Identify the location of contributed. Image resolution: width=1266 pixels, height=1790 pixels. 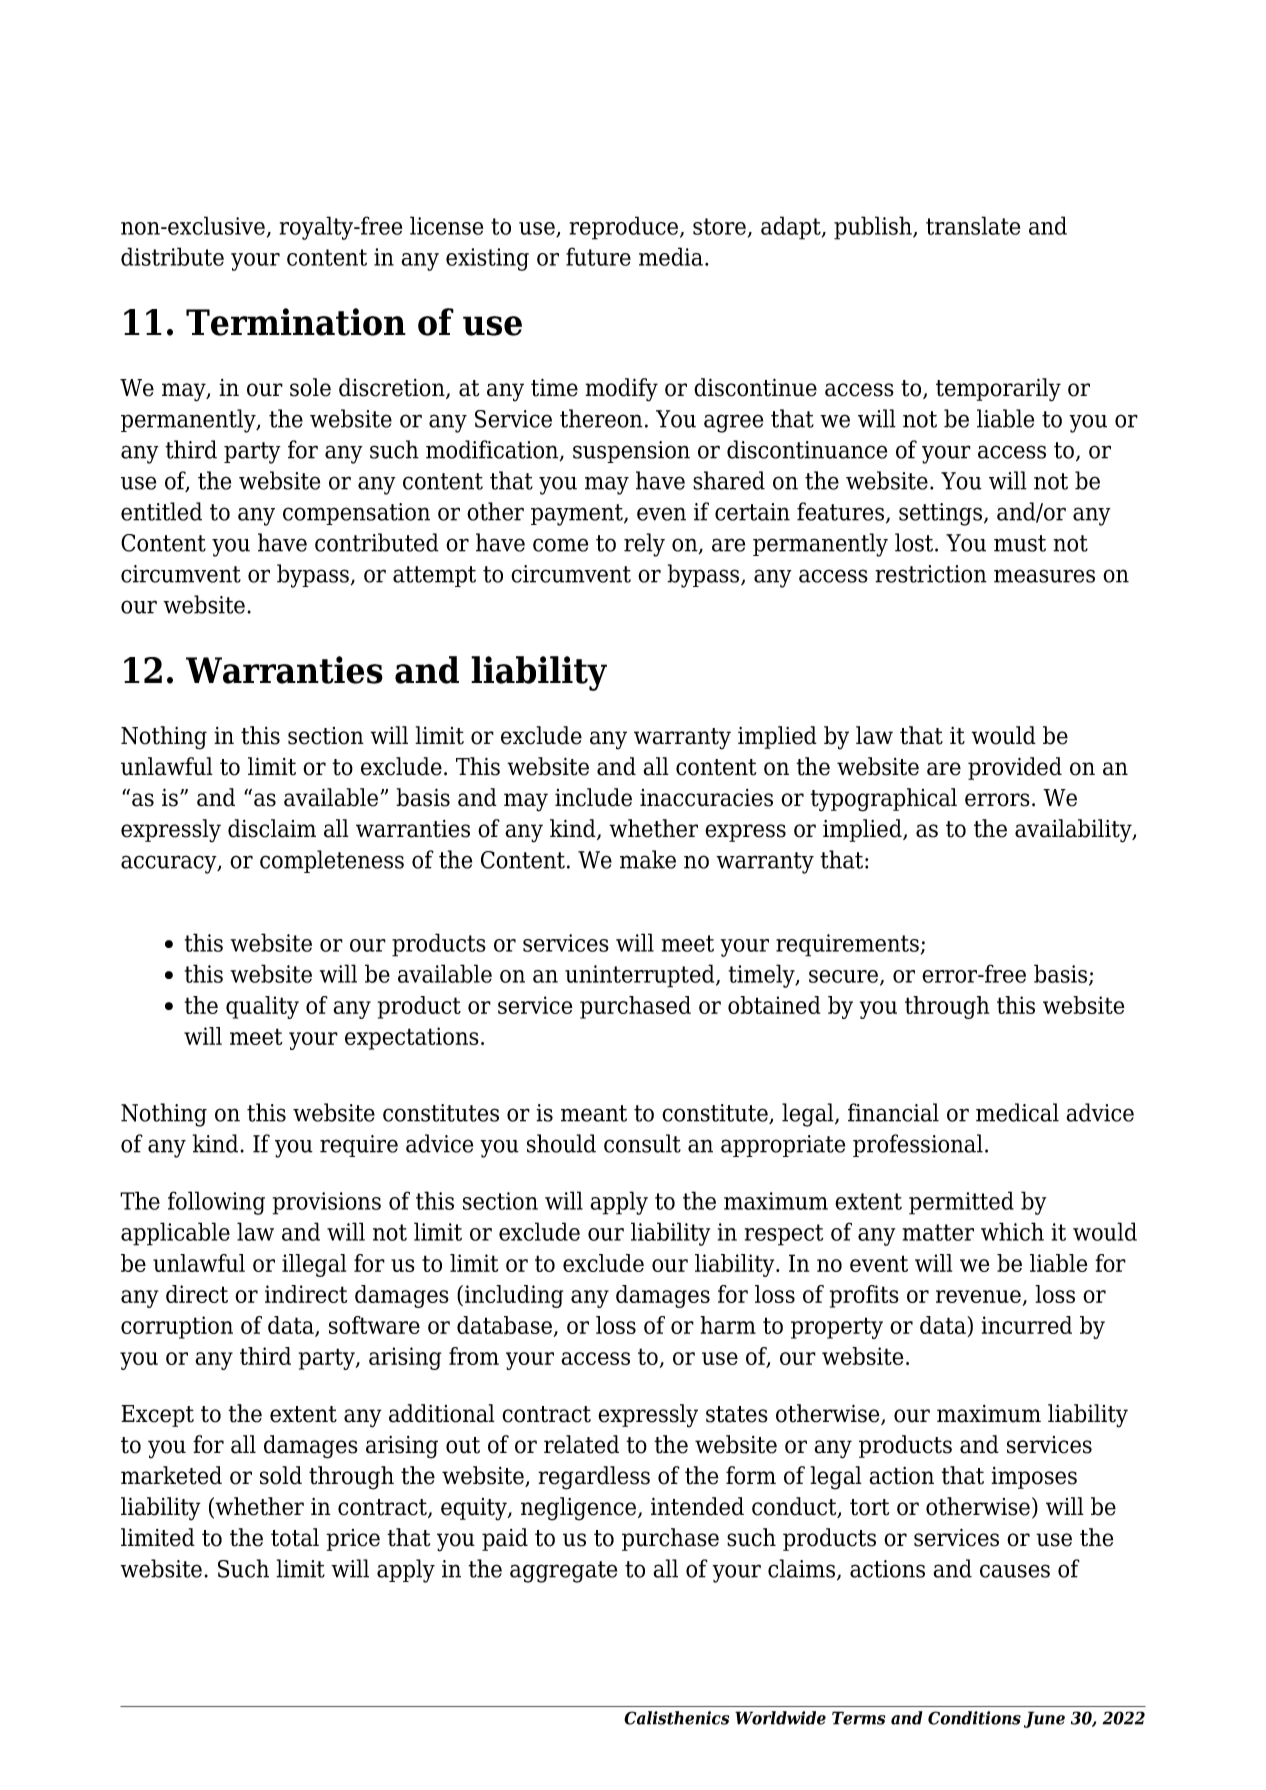
(377, 542).
